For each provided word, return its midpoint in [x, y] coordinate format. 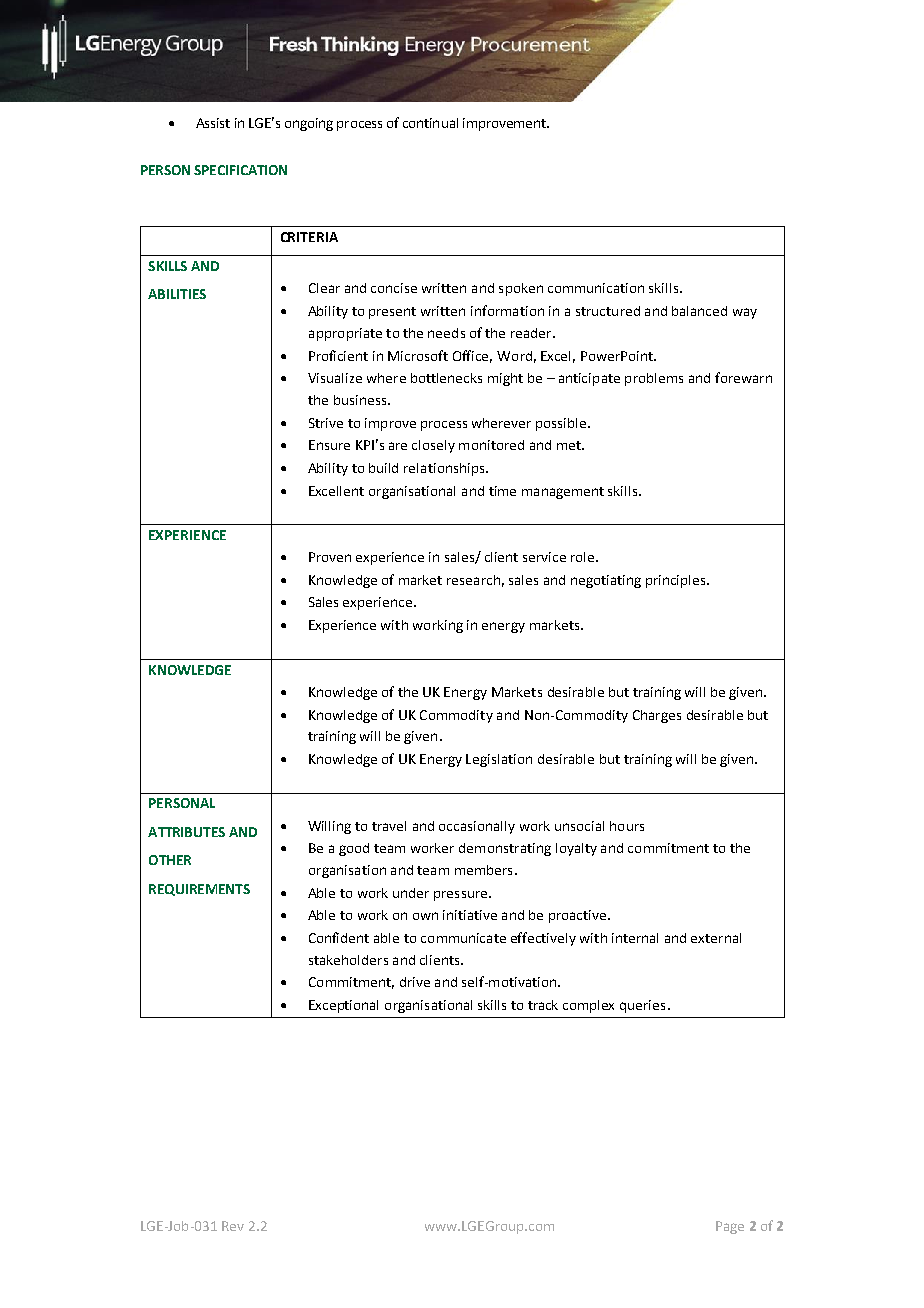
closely [433, 446]
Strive [326, 423]
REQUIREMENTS [199, 890]
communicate [463, 938]
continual [430, 123]
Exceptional [343, 1006]
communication [596, 288]
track [543, 1005]
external [716, 938]
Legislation [499, 760]
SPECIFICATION [240, 170]
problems [654, 379]
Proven [330, 557]
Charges [657, 716]
